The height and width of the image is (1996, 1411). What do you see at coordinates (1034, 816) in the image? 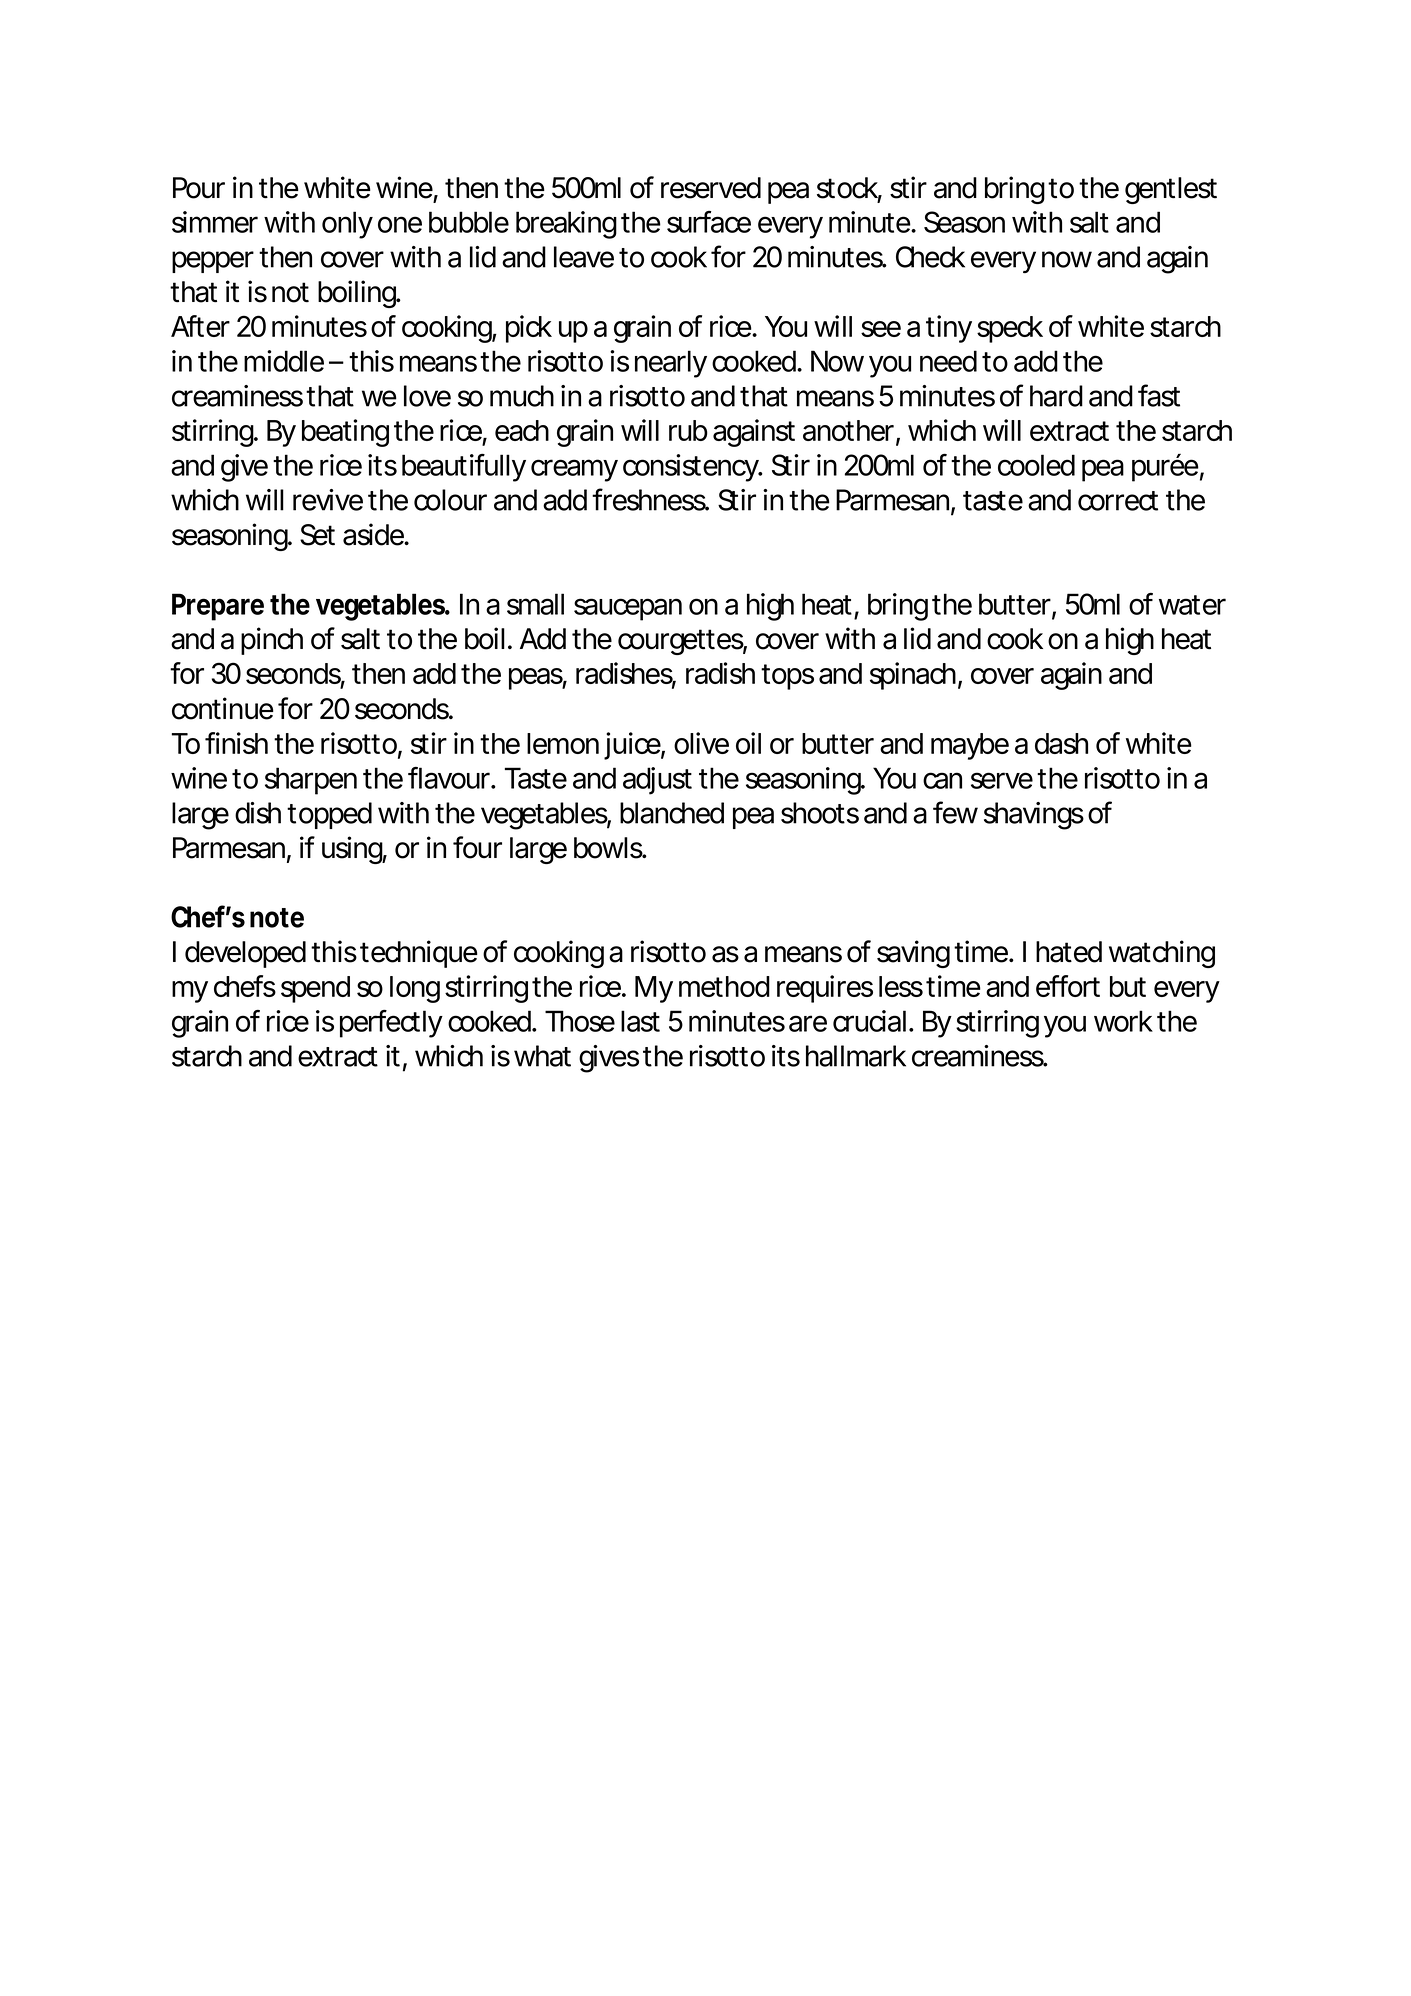
I see `shavings` at bounding box center [1034, 816].
